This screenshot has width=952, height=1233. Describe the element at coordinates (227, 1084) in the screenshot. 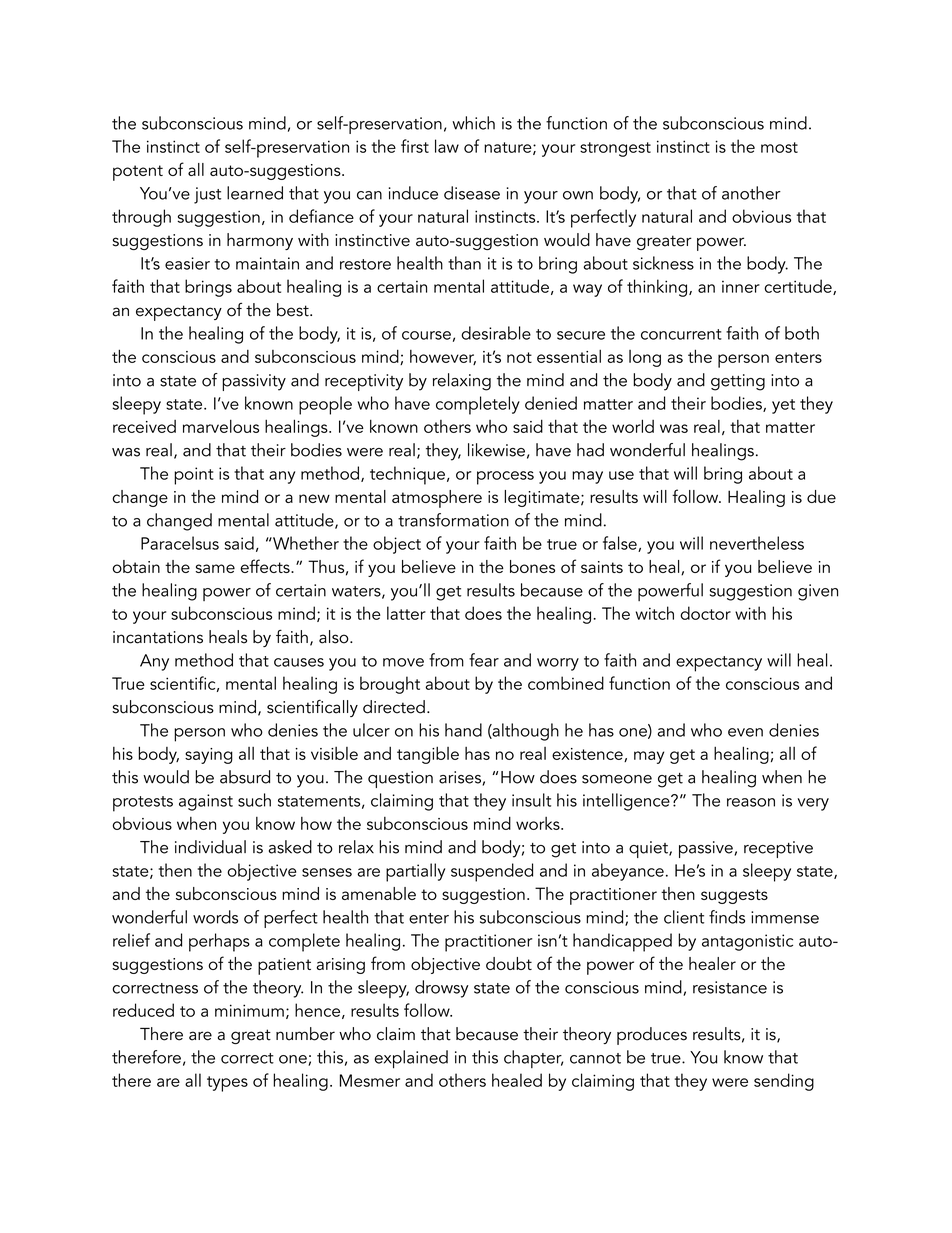

I see `types` at that location.
